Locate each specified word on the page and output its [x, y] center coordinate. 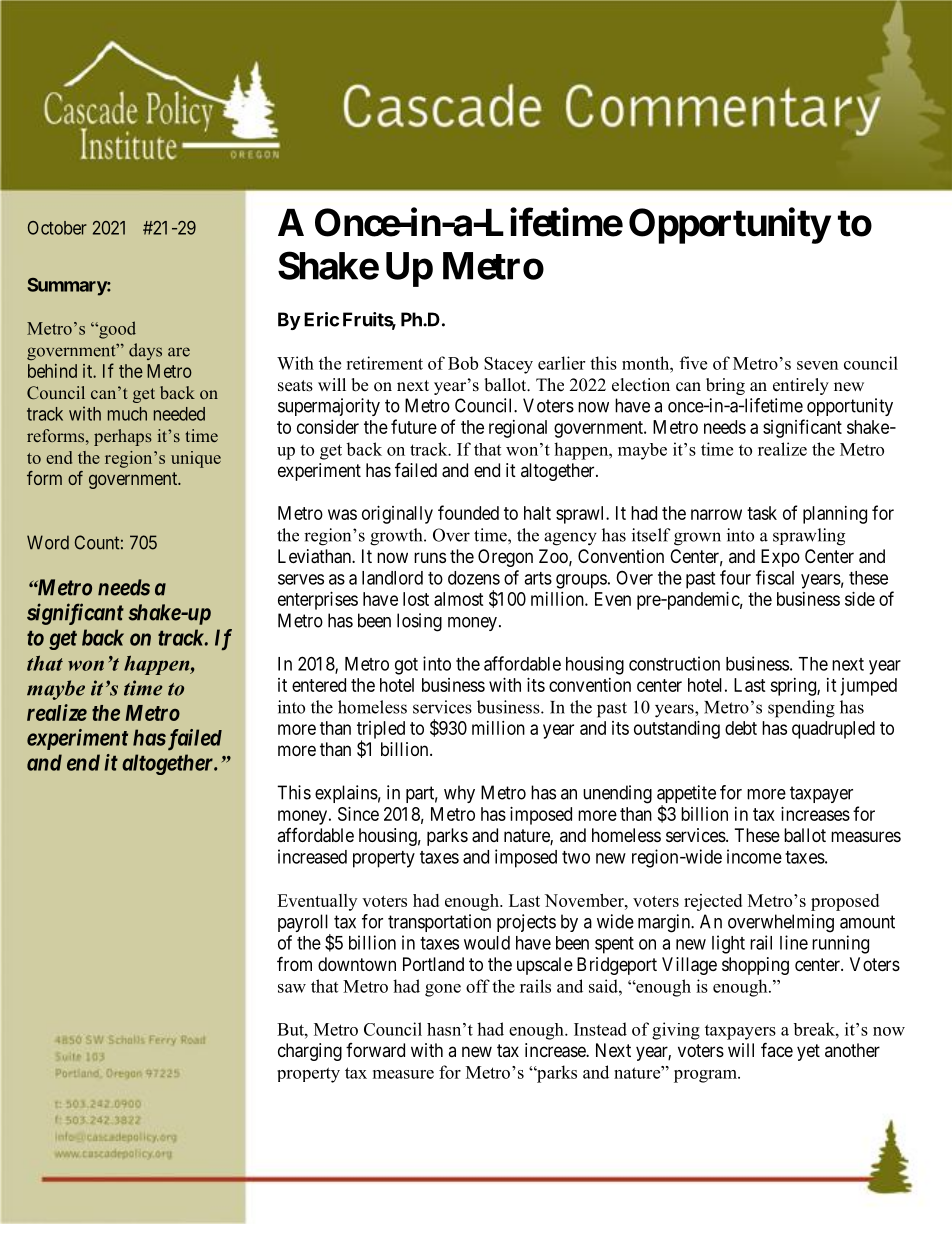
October [57, 228]
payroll [304, 924]
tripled [381, 731]
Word [48, 542]
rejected [713, 902]
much [127, 414]
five [693, 363]
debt [741, 728]
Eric [321, 319]
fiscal [775, 577]
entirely [801, 386]
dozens [474, 578]
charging [310, 1052]
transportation [439, 923]
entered [319, 685]
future [414, 426]
